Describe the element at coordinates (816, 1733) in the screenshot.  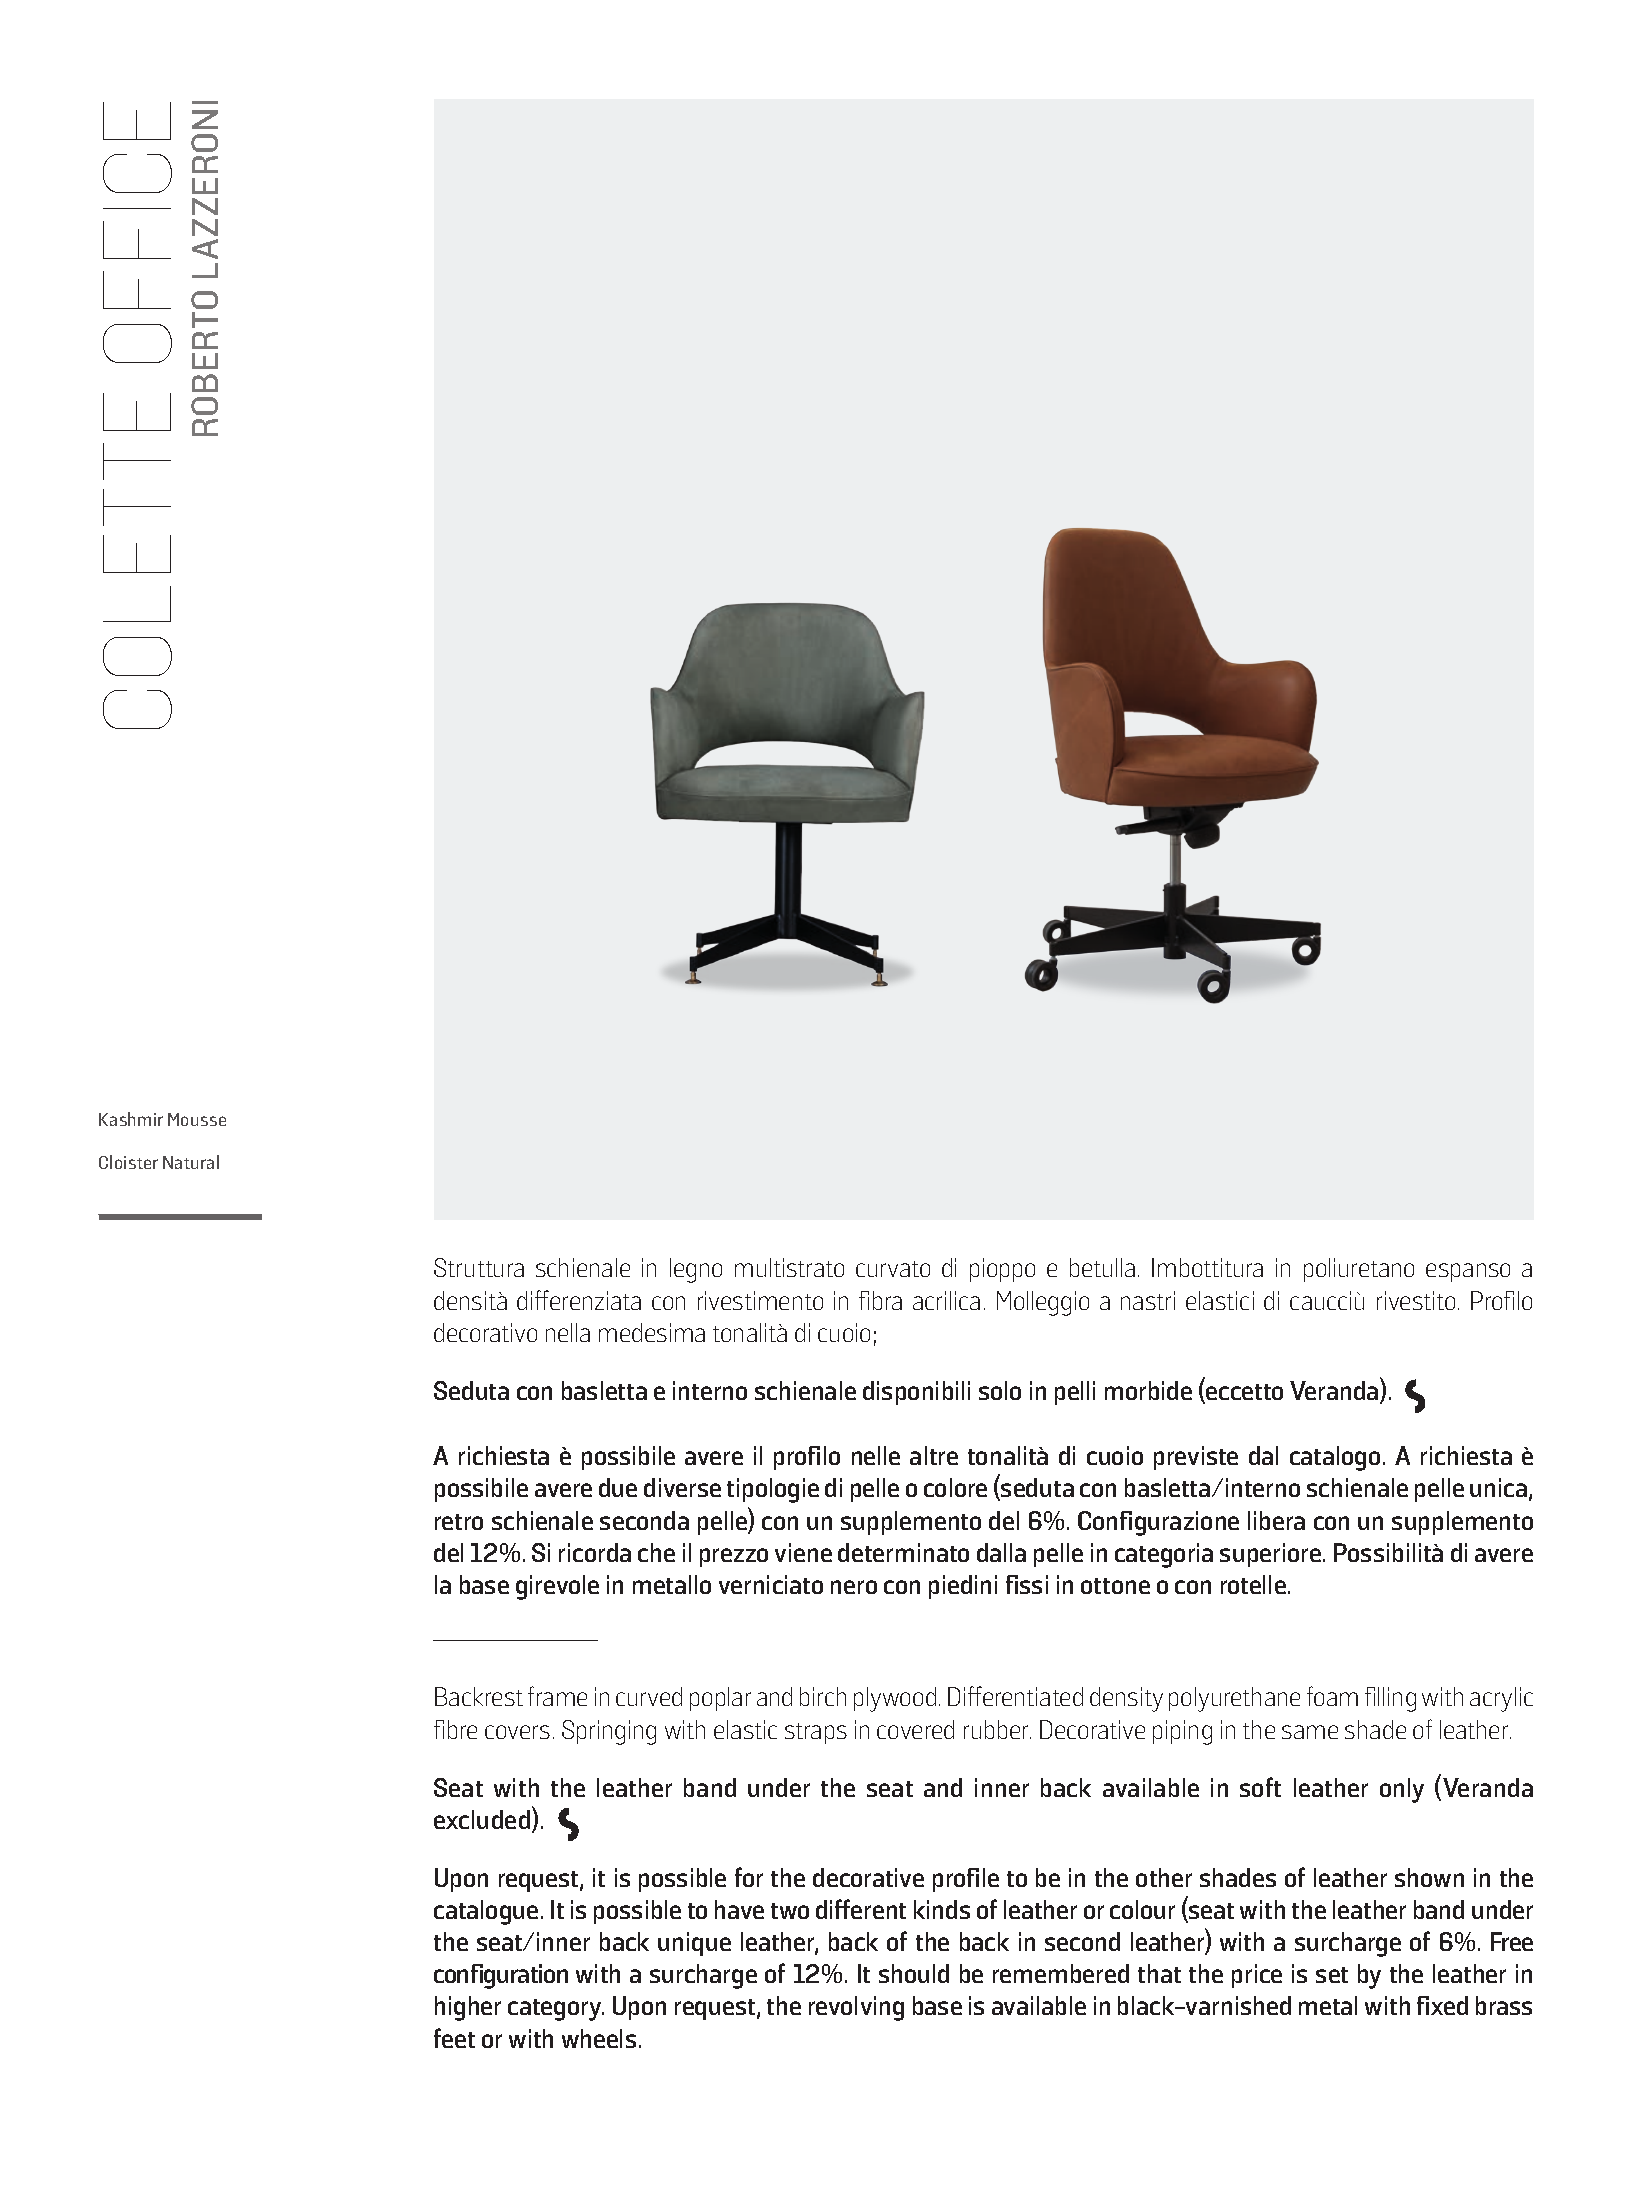
I see `straps` at that location.
